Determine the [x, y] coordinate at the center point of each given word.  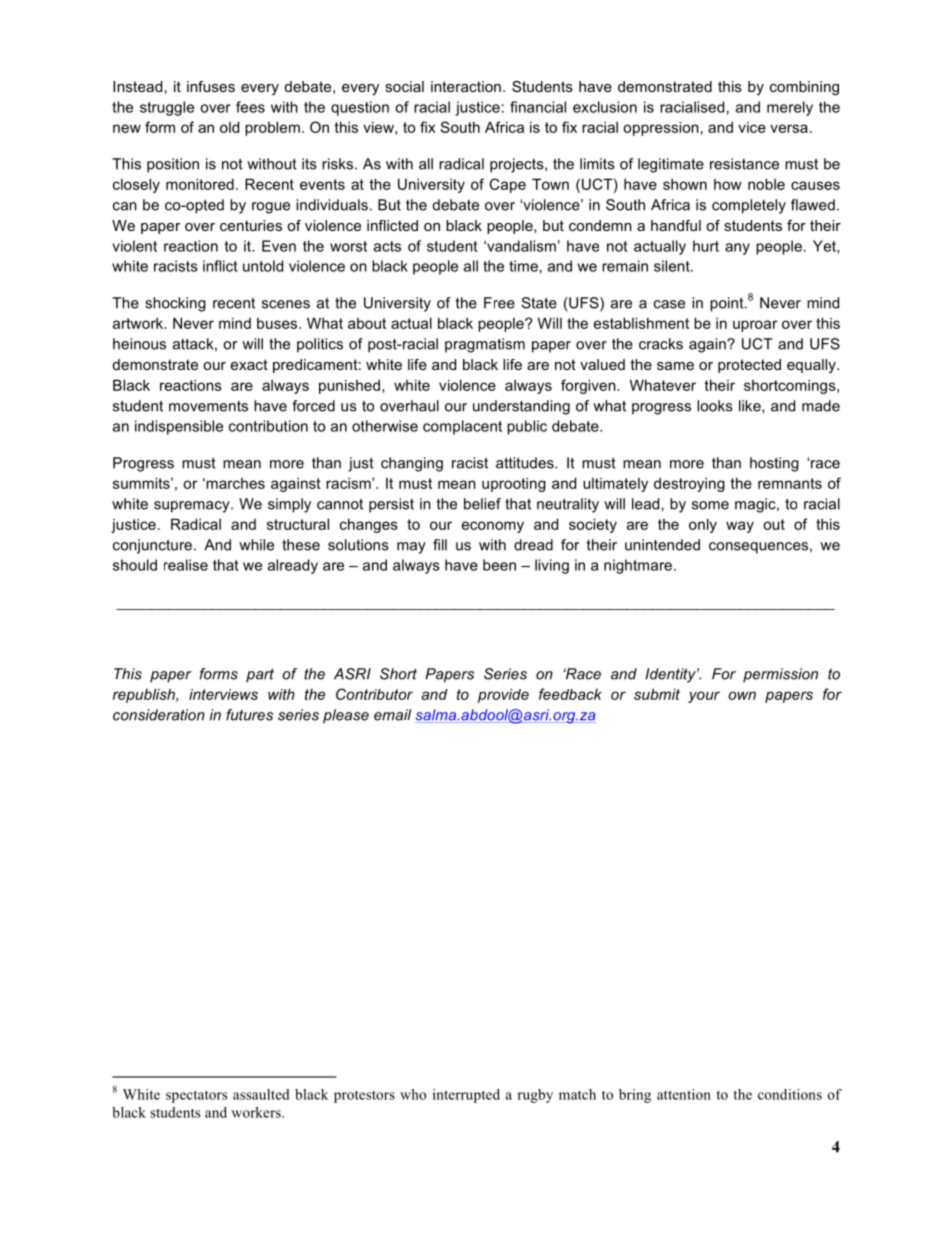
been [499, 565]
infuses [211, 86]
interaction [466, 86]
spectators [196, 1096]
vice [752, 127]
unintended [662, 545]
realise [186, 565]
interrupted [466, 1096]
